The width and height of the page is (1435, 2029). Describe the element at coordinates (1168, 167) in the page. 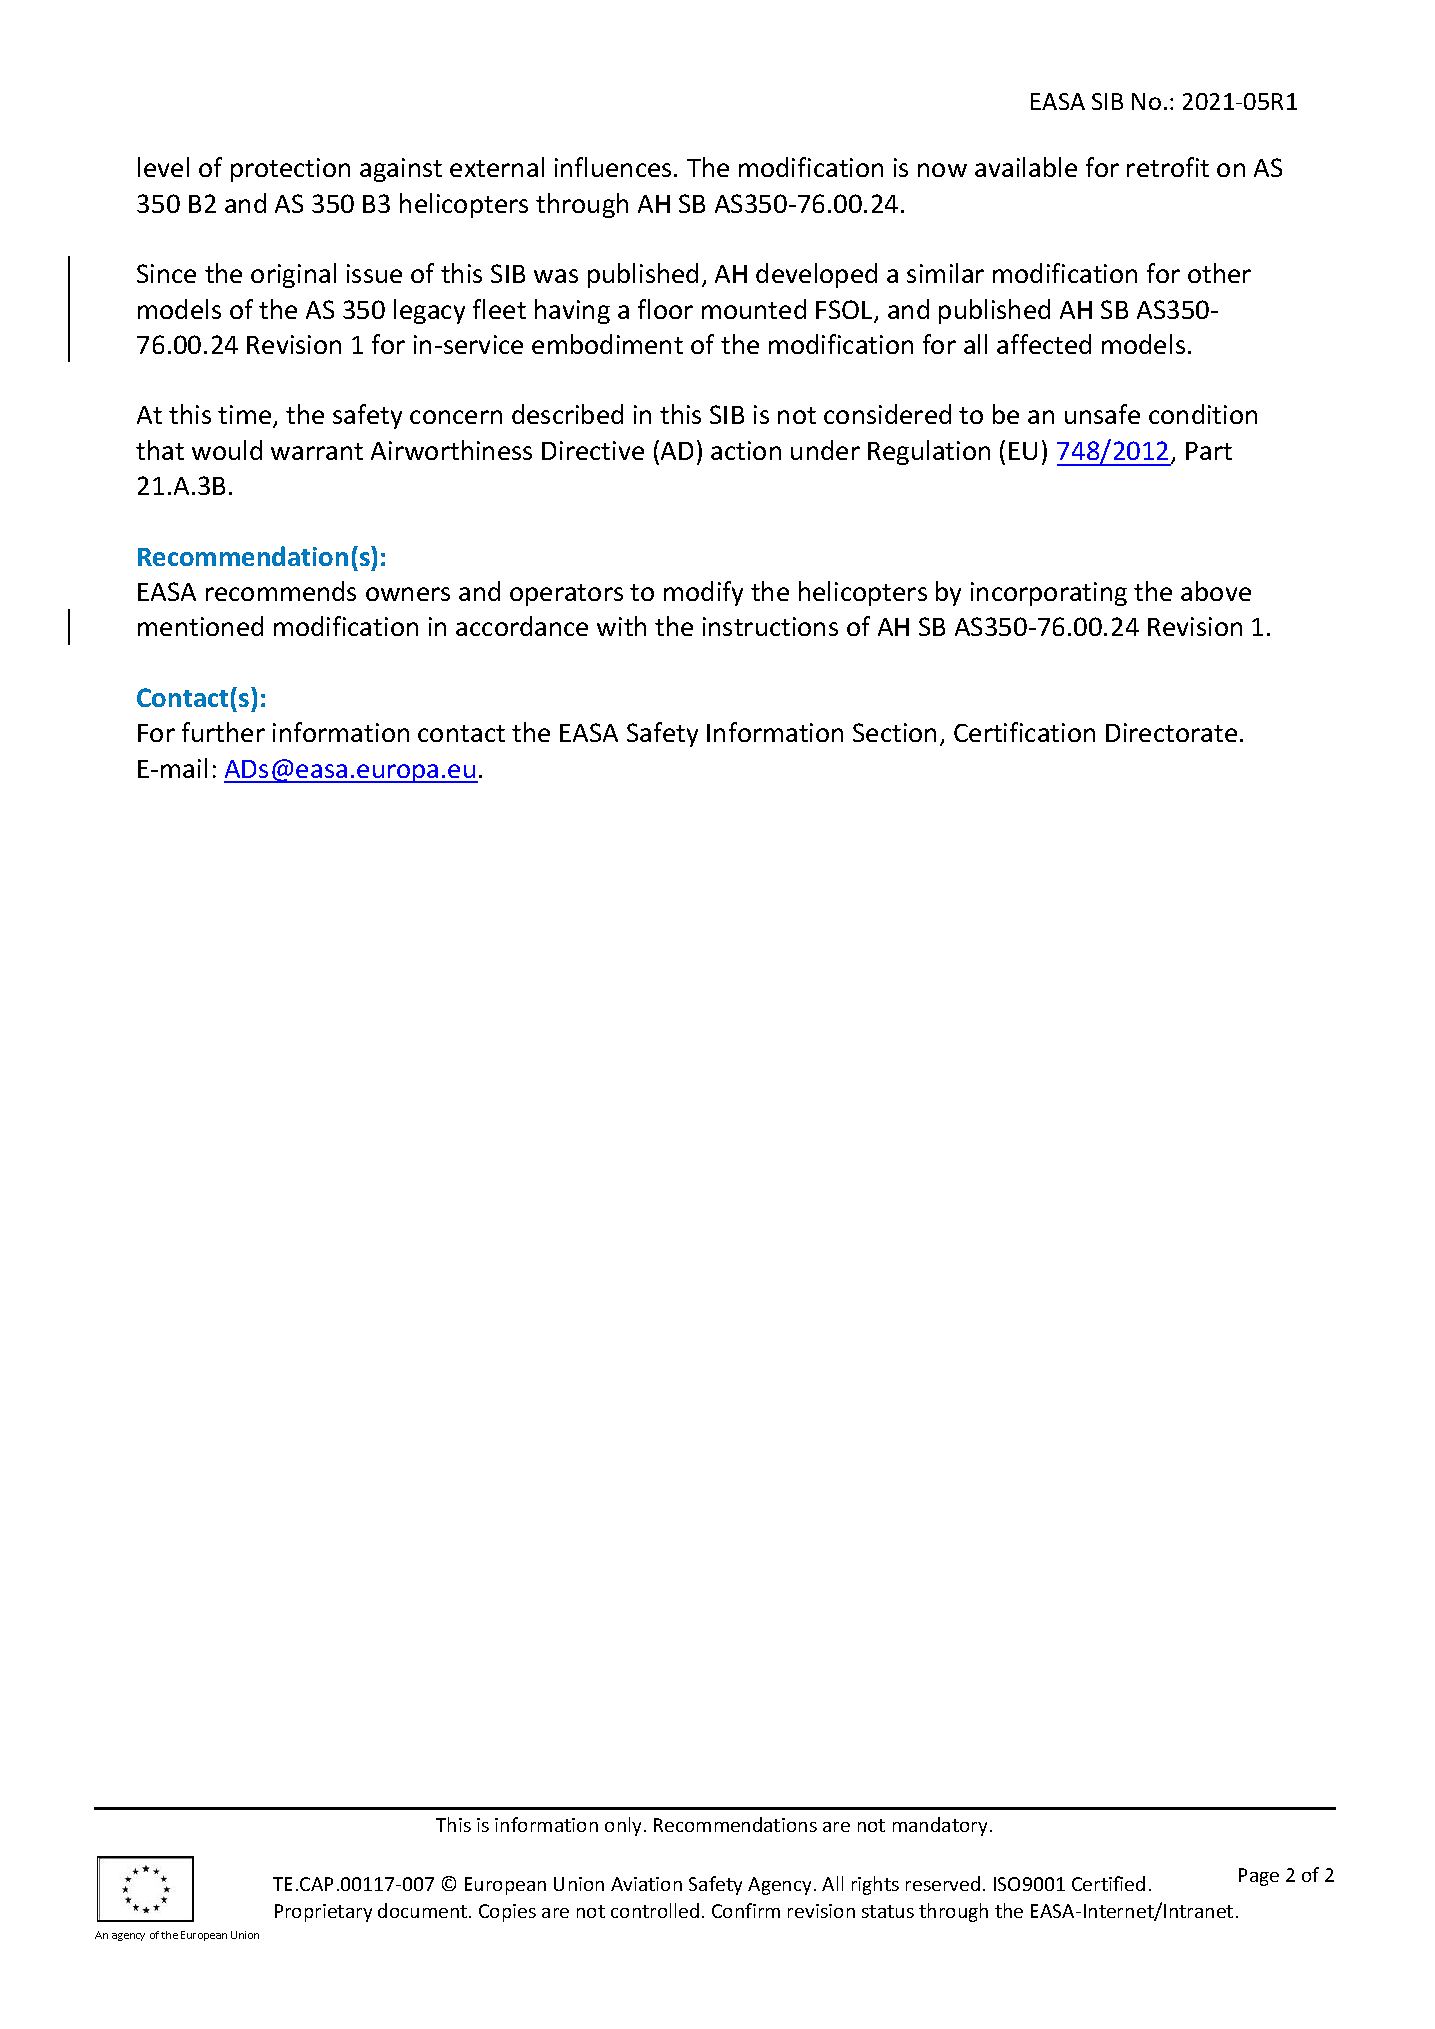

I see `retrofit` at that location.
